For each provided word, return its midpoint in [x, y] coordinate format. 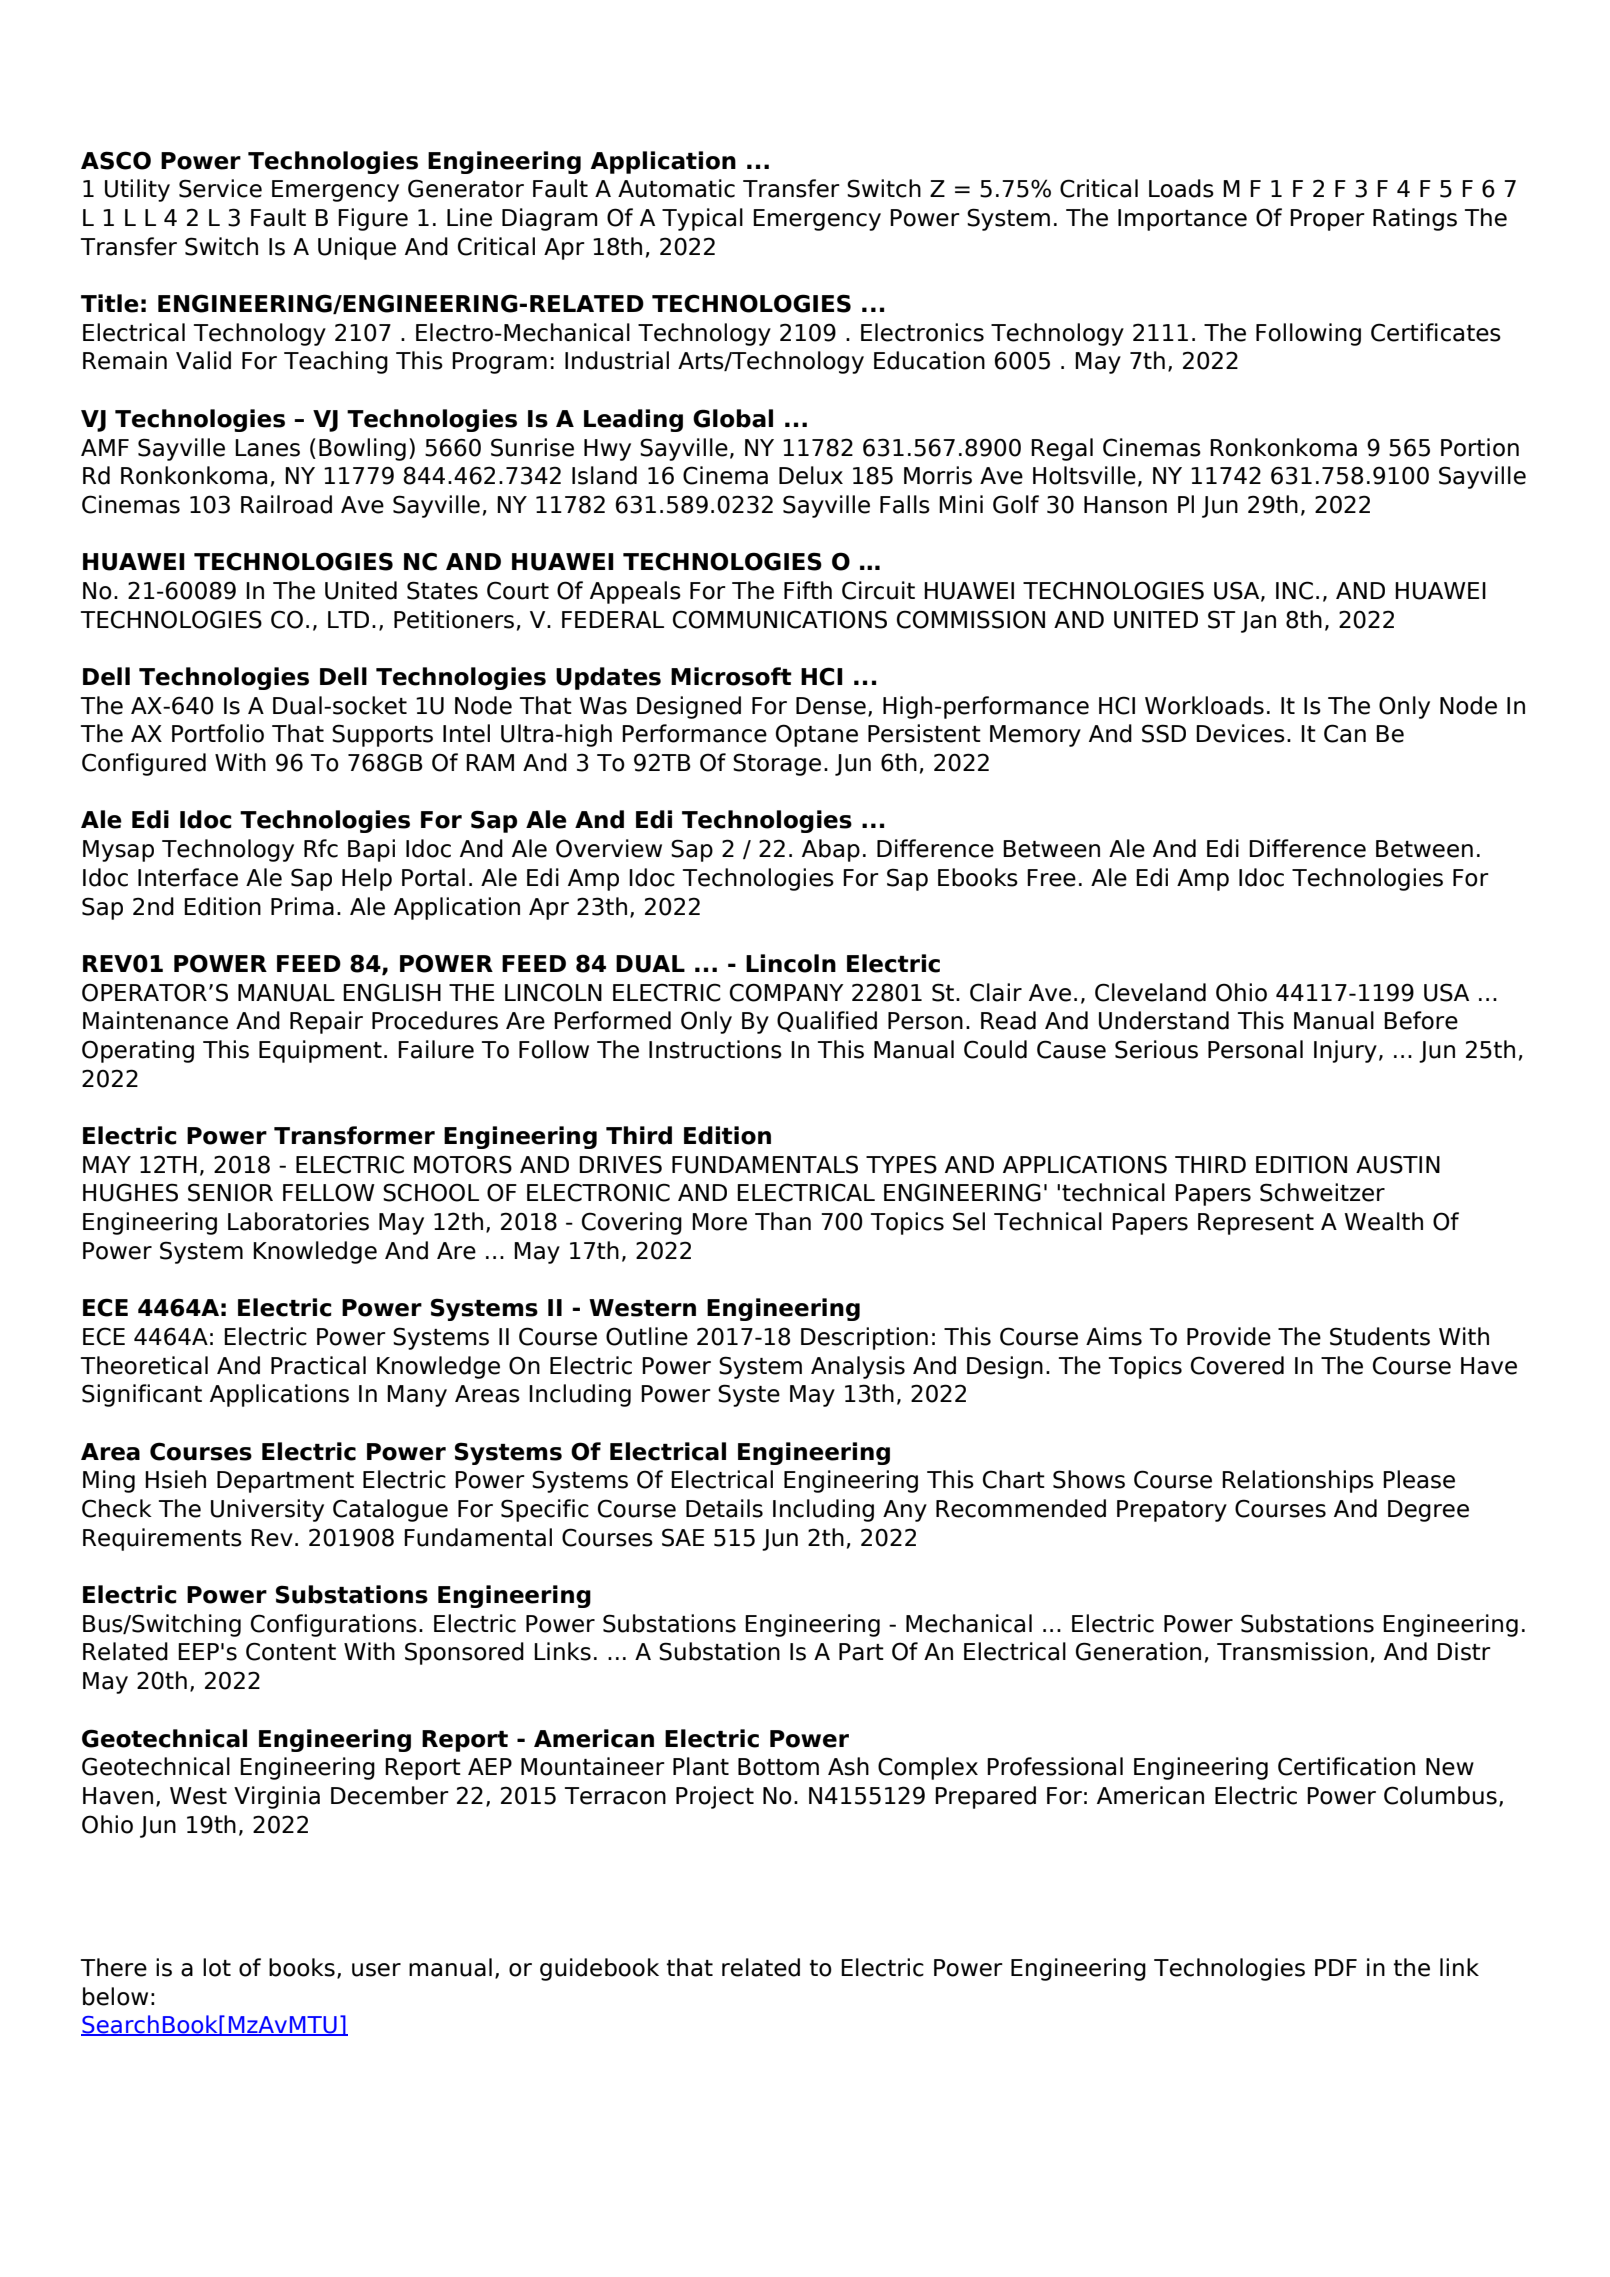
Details [724, 1508]
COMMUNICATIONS [780, 619]
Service [220, 188]
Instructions [715, 1049]
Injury [1345, 1051]
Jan [1258, 622]
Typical [702, 219]
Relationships [1298, 1481]
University [267, 1510]
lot [217, 1967]
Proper [1327, 220]
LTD [348, 619]
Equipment [320, 1051]
